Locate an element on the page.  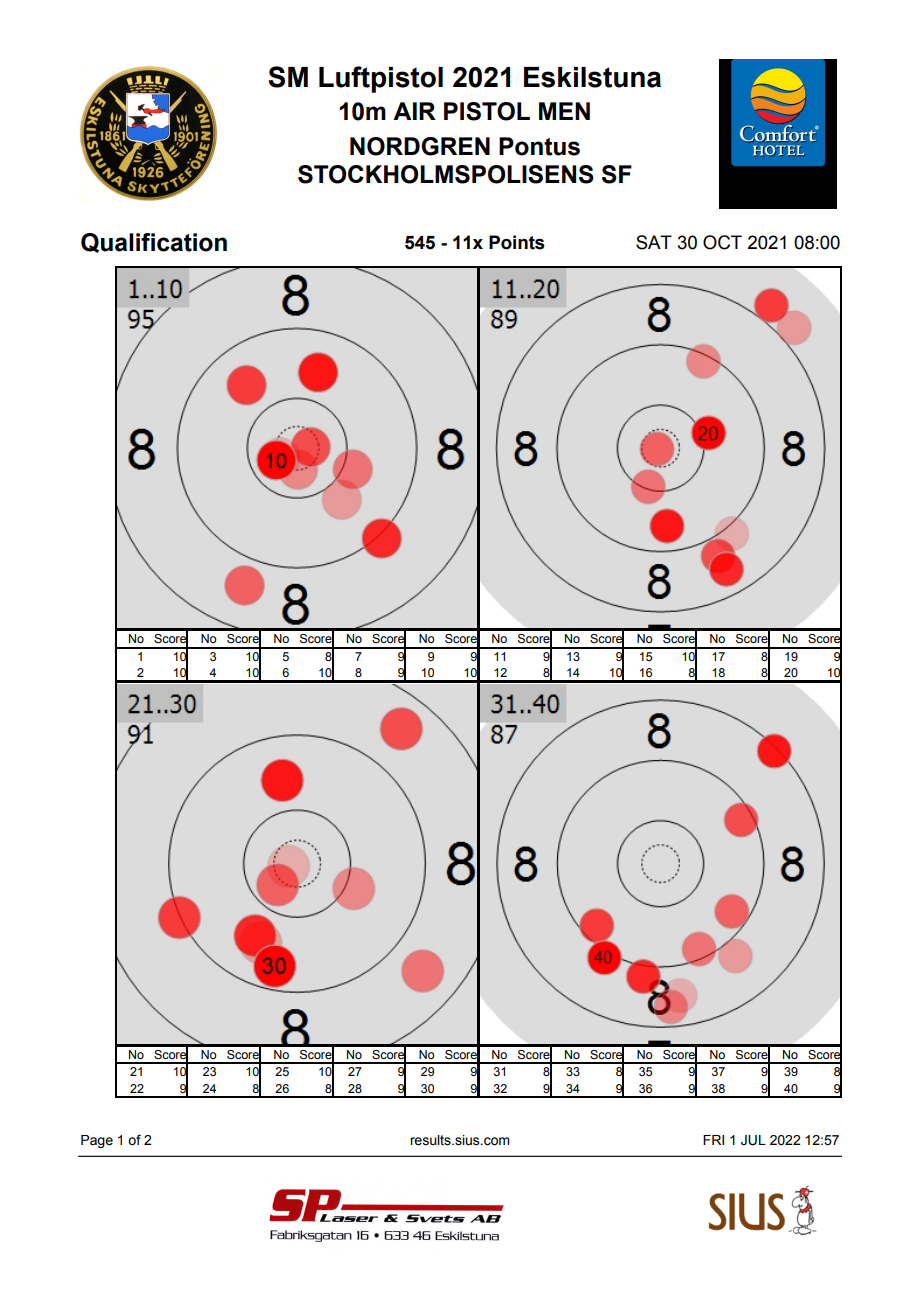
FRI is located at coordinates (713, 1140).
